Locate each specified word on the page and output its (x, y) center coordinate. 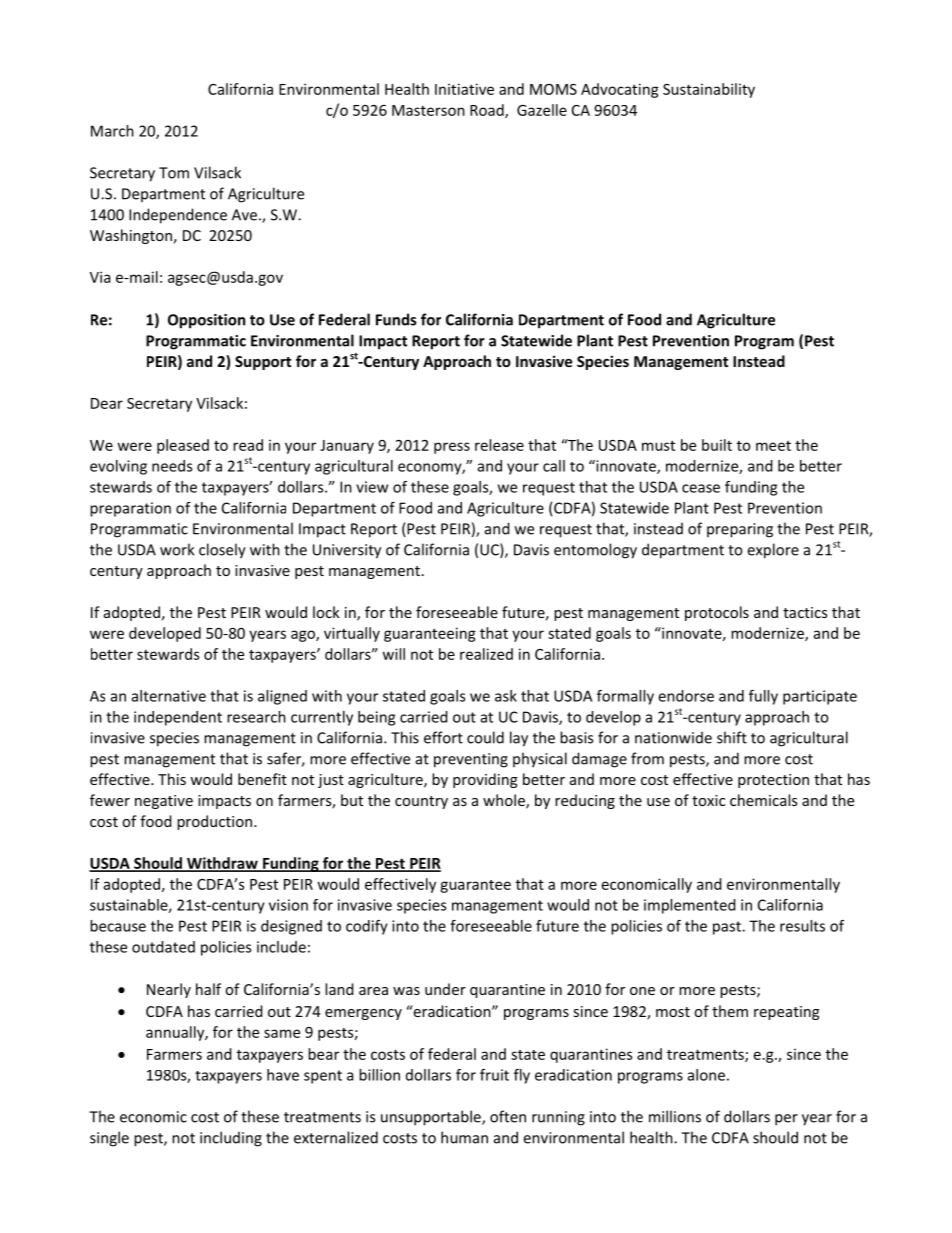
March (112, 131)
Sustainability (709, 90)
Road (488, 111)
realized (486, 654)
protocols (717, 613)
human (464, 1137)
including (231, 1139)
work (177, 549)
